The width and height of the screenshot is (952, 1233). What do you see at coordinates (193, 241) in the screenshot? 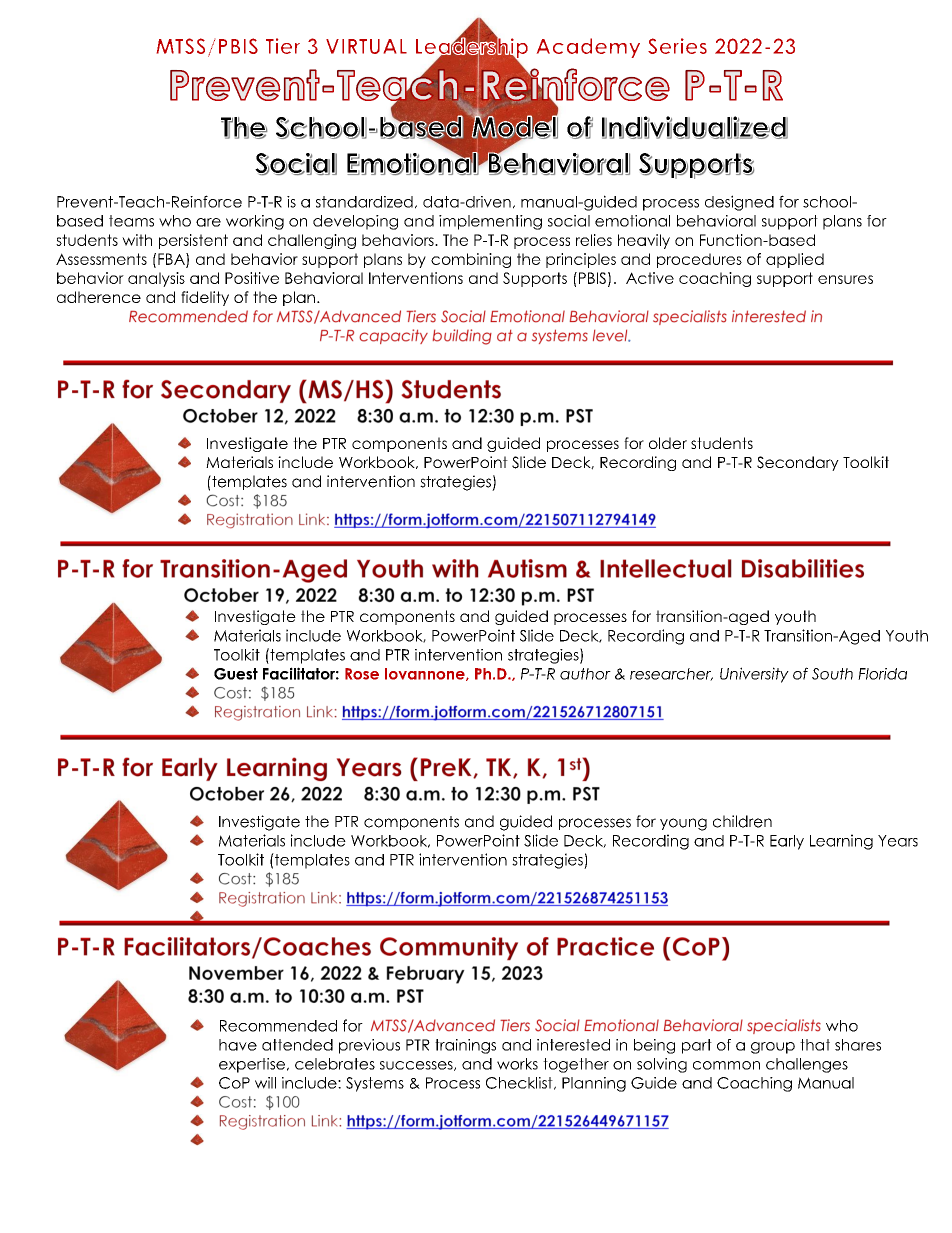
I see `persistent` at bounding box center [193, 241].
